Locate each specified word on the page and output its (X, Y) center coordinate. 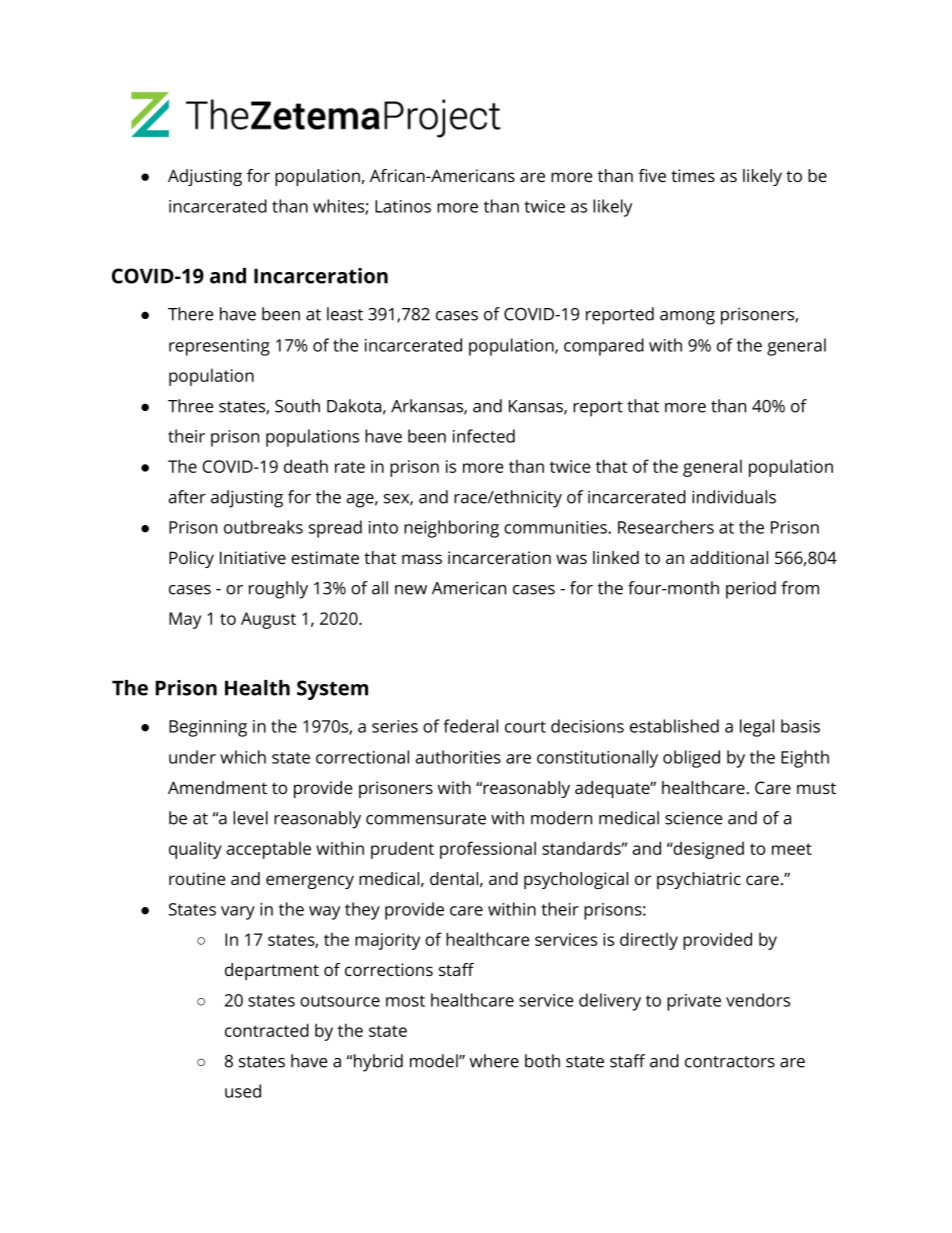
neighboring (451, 529)
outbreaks (263, 527)
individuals (734, 497)
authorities (458, 757)
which (243, 757)
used (243, 1091)
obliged (691, 759)
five (652, 175)
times (693, 175)
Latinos (403, 206)
